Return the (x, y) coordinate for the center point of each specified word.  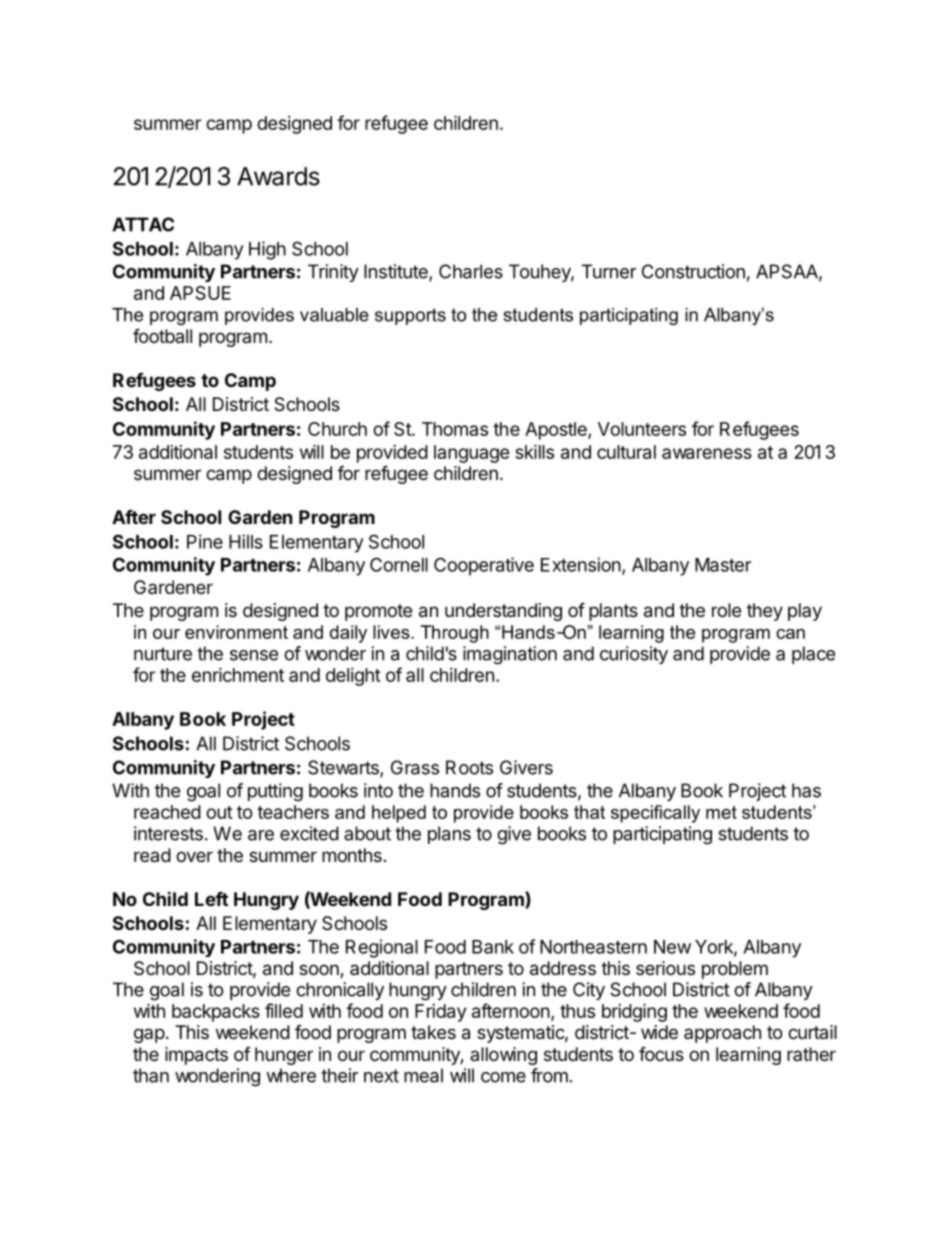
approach (722, 1034)
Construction (693, 271)
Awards (278, 176)
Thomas (455, 429)
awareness (707, 453)
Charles (471, 271)
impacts (196, 1056)
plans (449, 835)
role (726, 610)
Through (454, 634)
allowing (503, 1056)
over (194, 856)
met (721, 812)
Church (337, 429)
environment (236, 632)
